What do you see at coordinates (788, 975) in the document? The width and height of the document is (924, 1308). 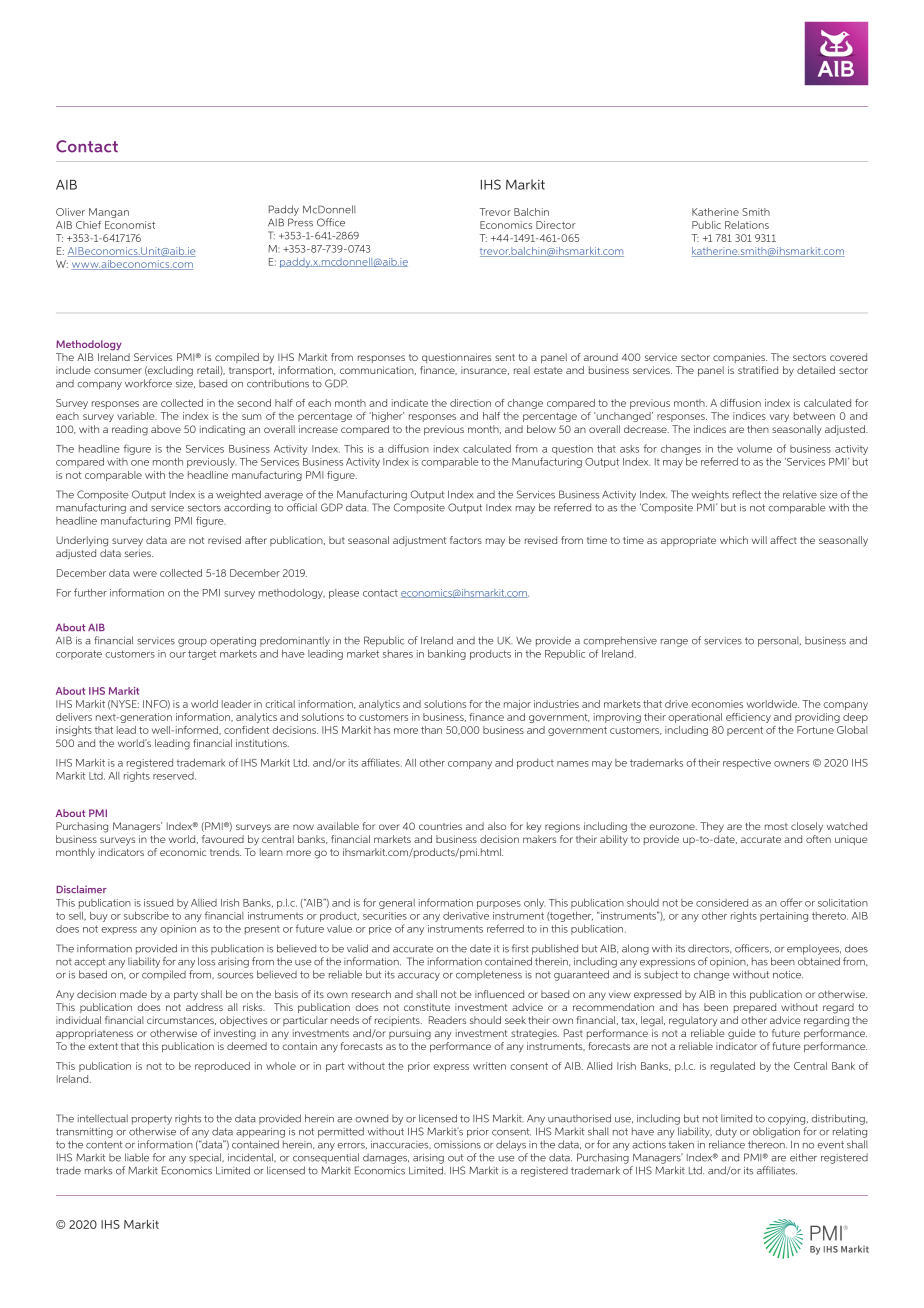 I see `notice` at bounding box center [788, 975].
